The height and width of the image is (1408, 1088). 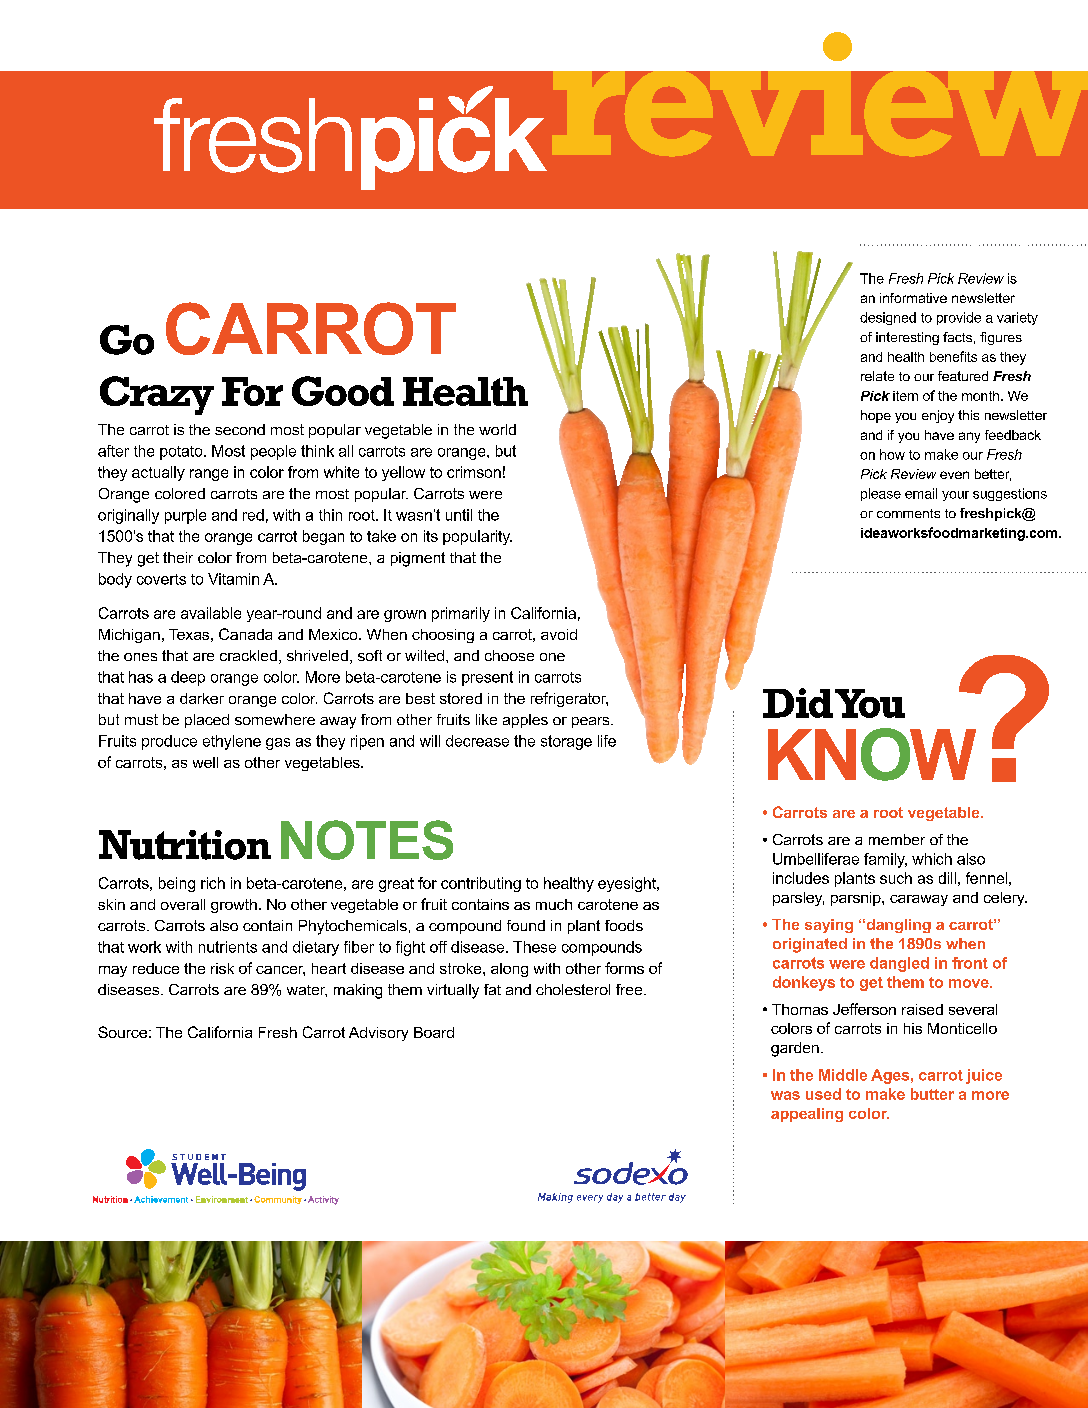 I want to click on designed, so click(x=888, y=318).
